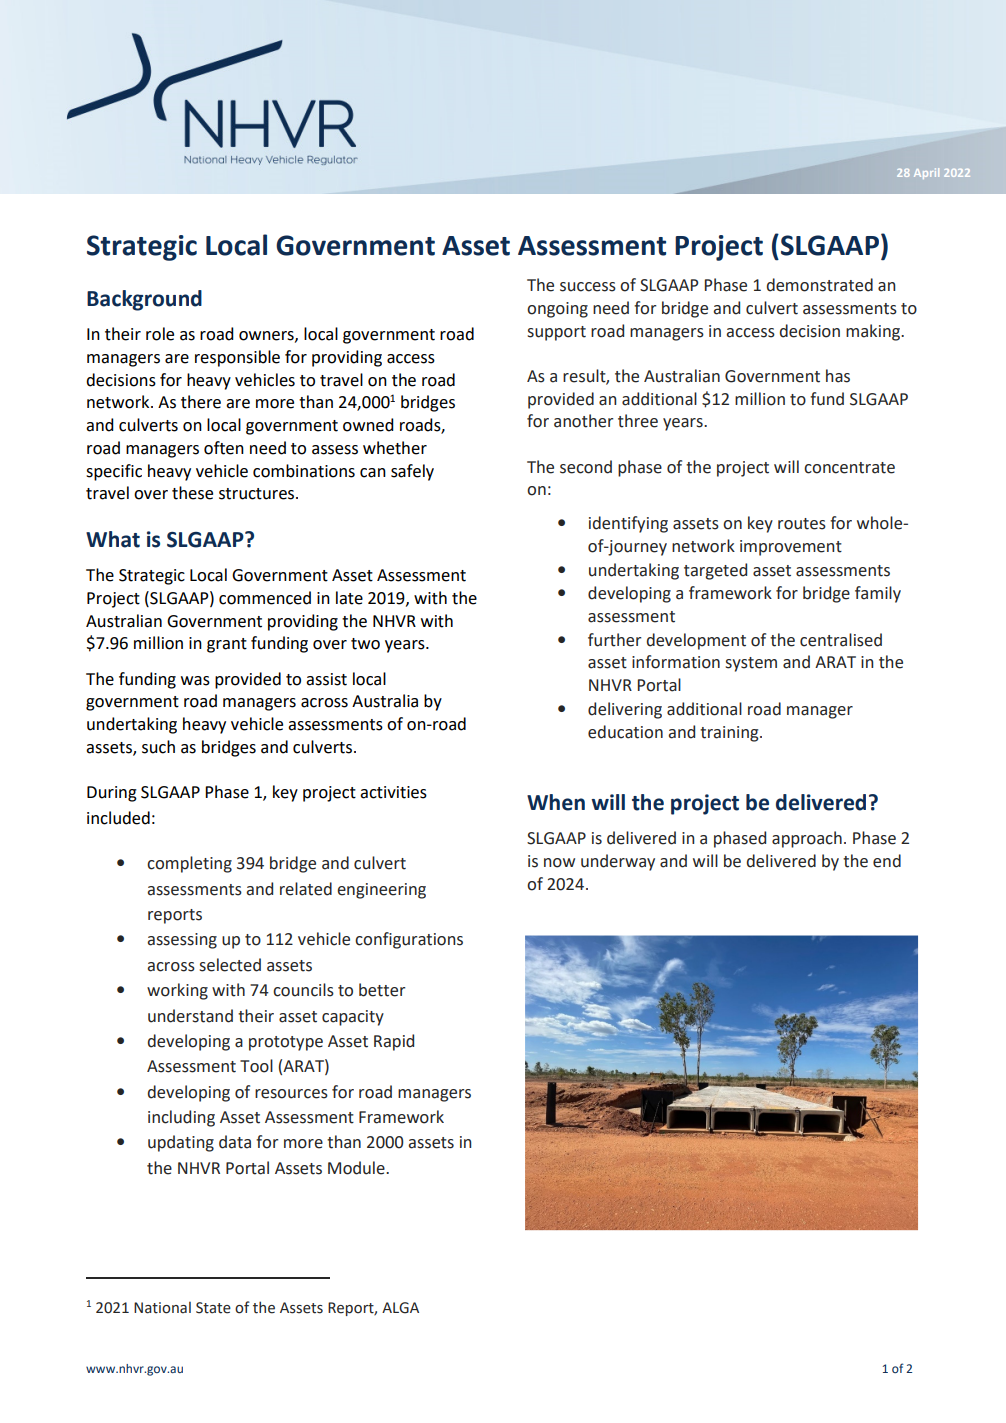  Describe the element at coordinates (730, 734) in the screenshot. I see `training` at that location.
